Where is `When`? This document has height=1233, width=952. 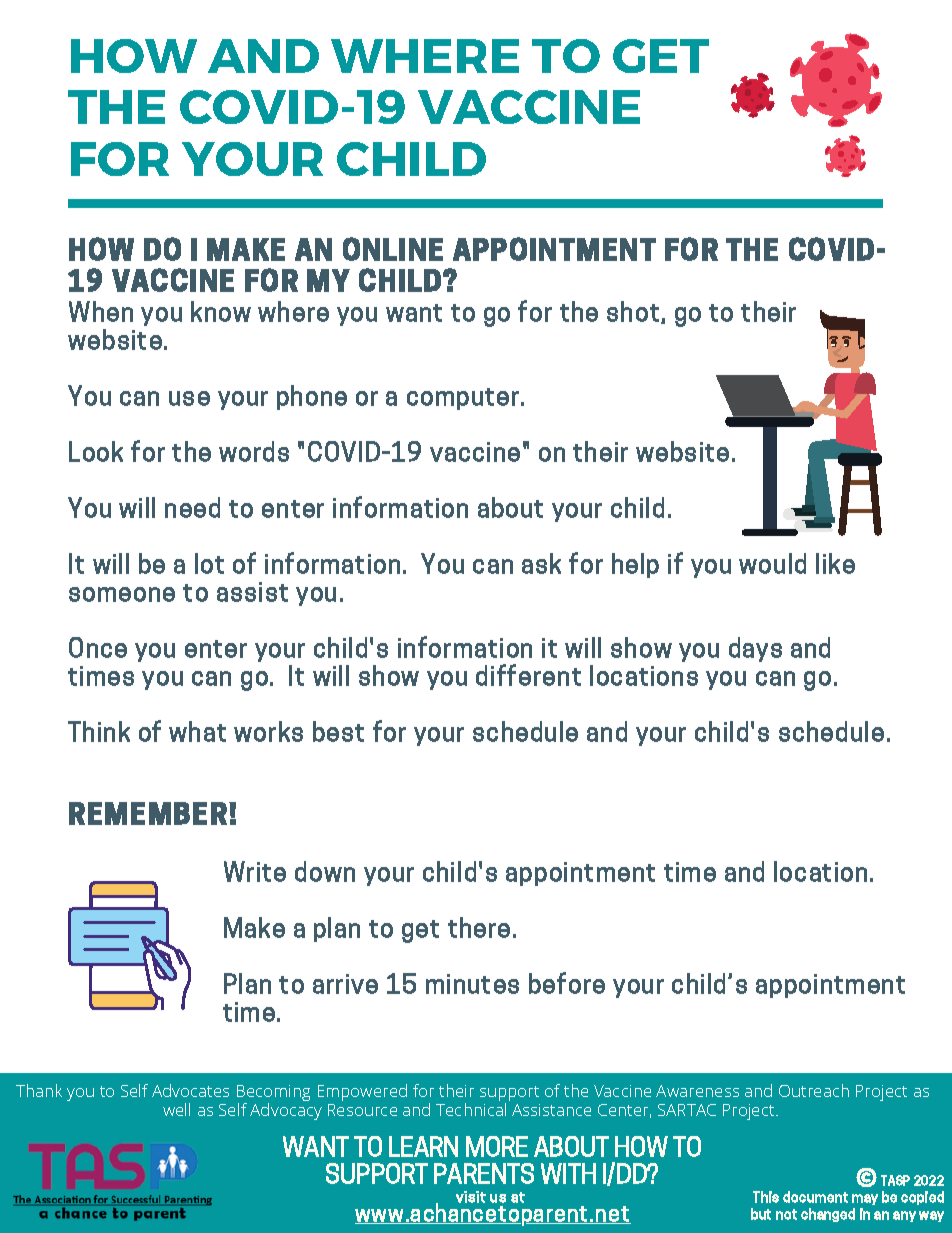
When is located at coordinates (101, 311).
